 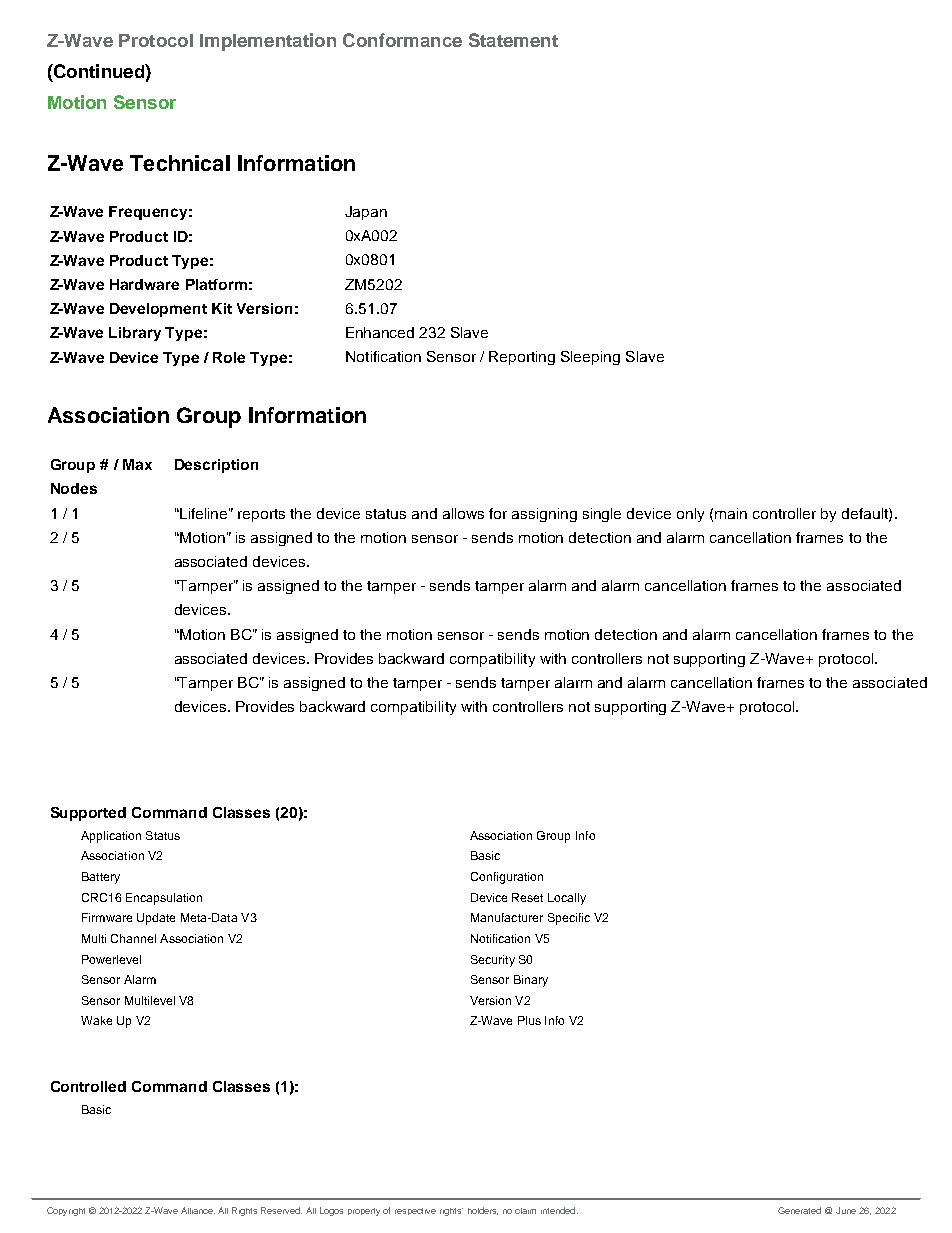 What do you see at coordinates (567, 899) in the image?
I see `Locally` at bounding box center [567, 899].
